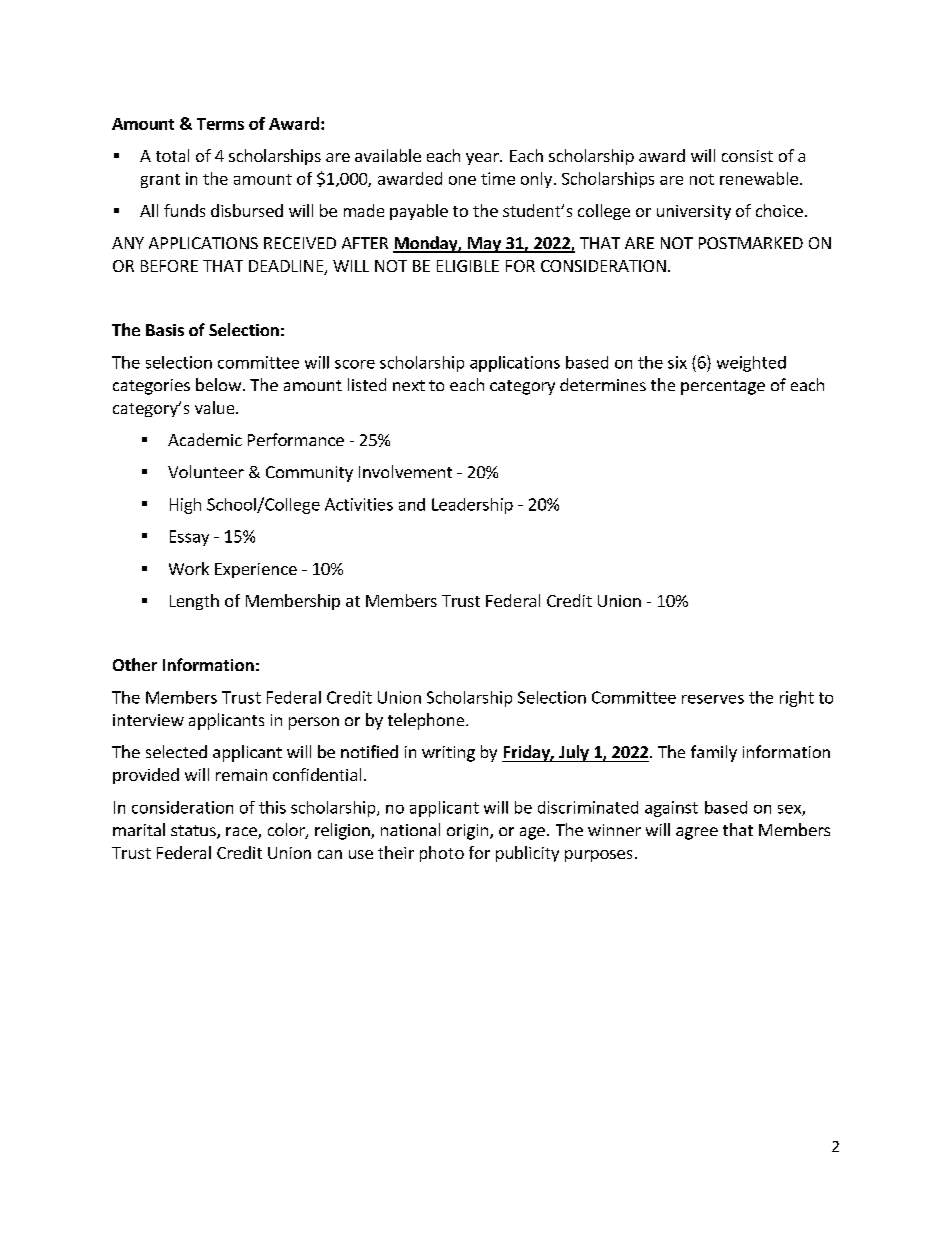 The height and width of the screenshot is (1233, 952). What do you see at coordinates (697, 833) in the screenshot?
I see `agree` at bounding box center [697, 833].
